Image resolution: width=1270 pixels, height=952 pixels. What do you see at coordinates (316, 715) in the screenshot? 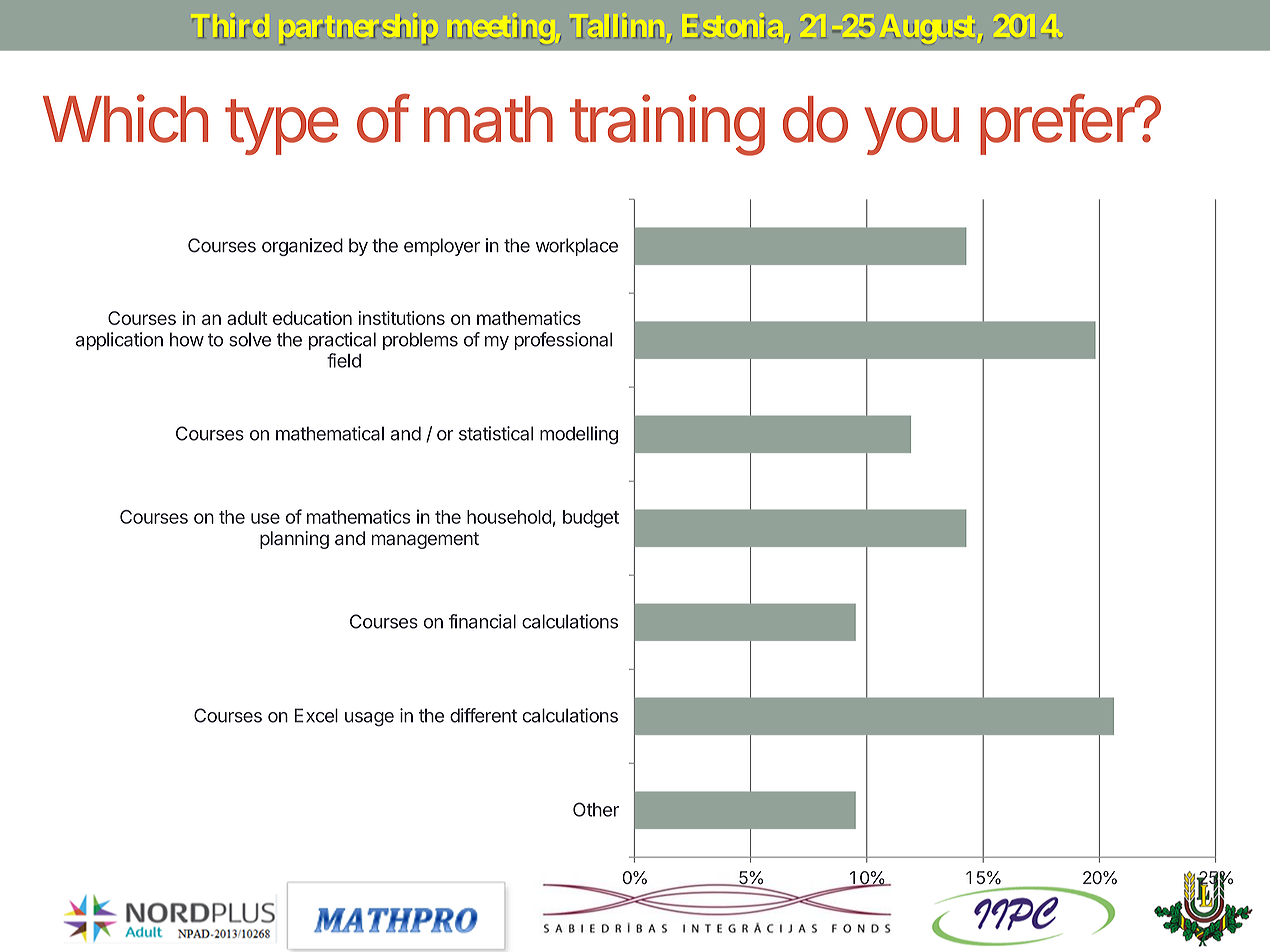
I see `Excel` at bounding box center [316, 715].
